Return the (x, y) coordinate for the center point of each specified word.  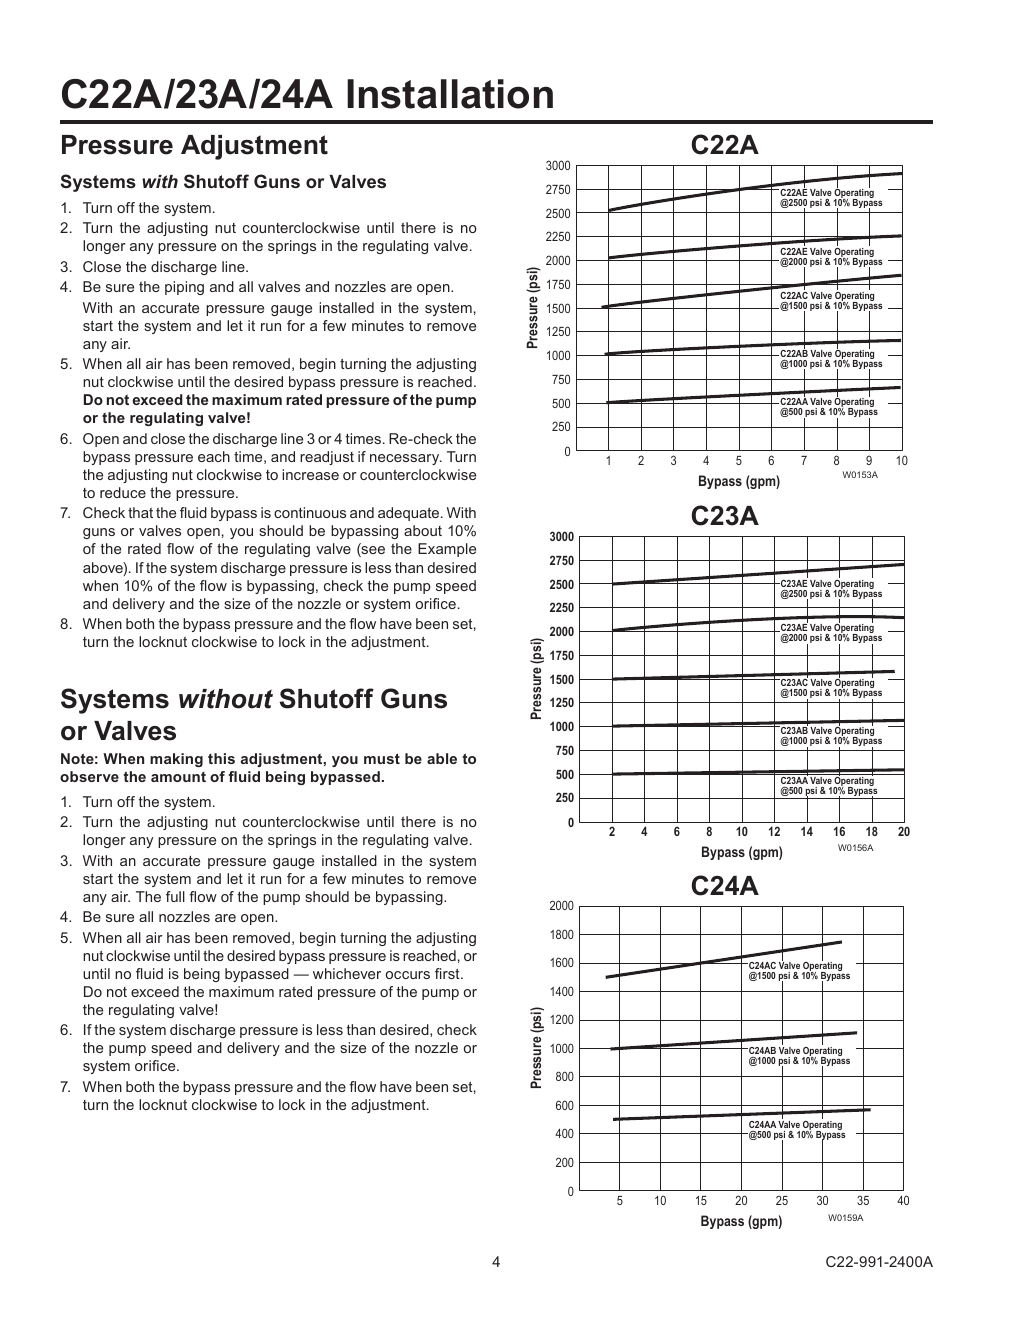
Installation (450, 94)
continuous (310, 512)
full (175, 896)
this (221, 758)
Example (447, 550)
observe (89, 776)
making (176, 760)
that (140, 512)
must (382, 758)
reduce (123, 492)
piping (184, 288)
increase (310, 474)
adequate (410, 514)
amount (178, 777)
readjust (327, 458)
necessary (406, 459)
